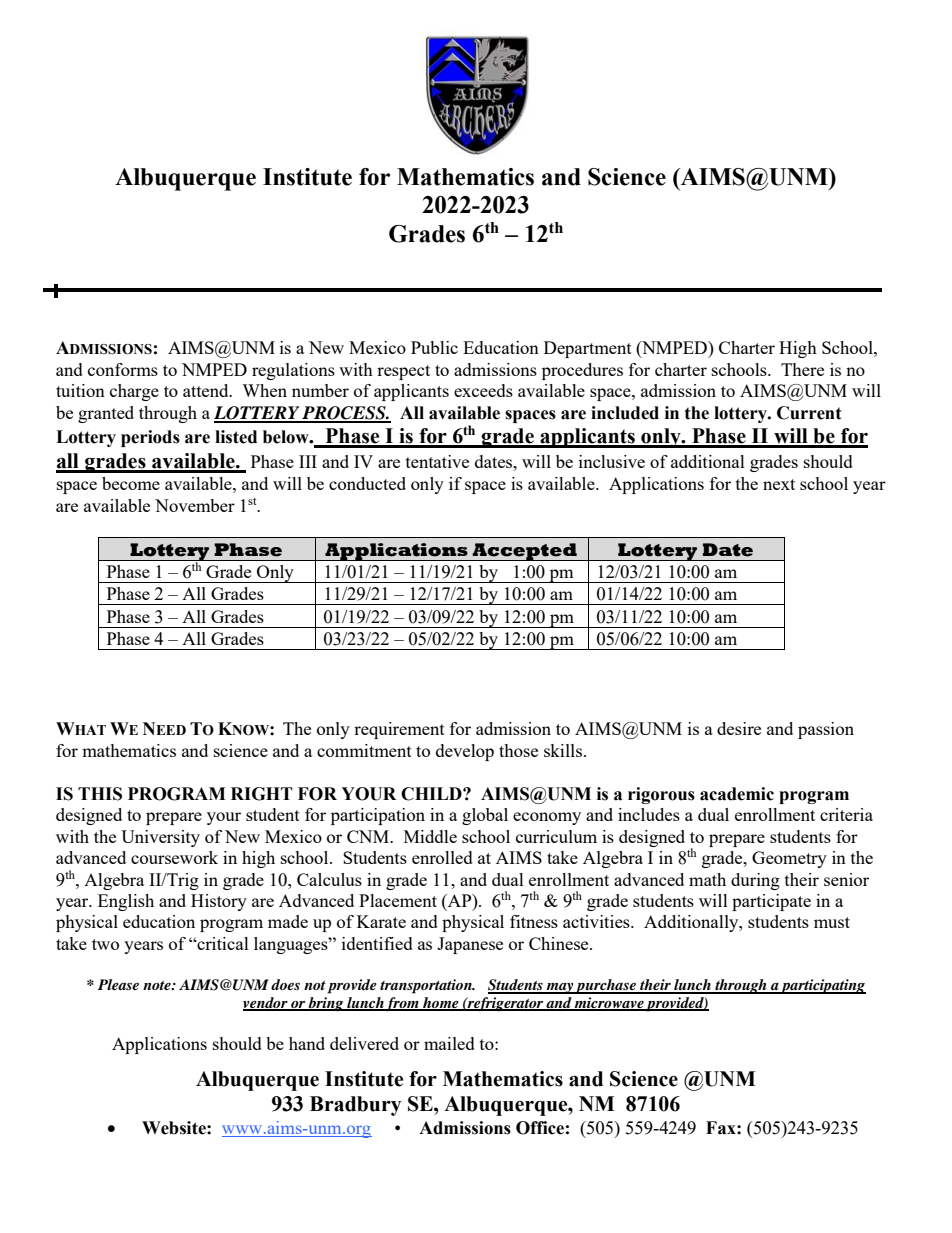 This screenshot has height=1233, width=952. Describe the element at coordinates (126, 902) in the screenshot. I see `English` at that location.
